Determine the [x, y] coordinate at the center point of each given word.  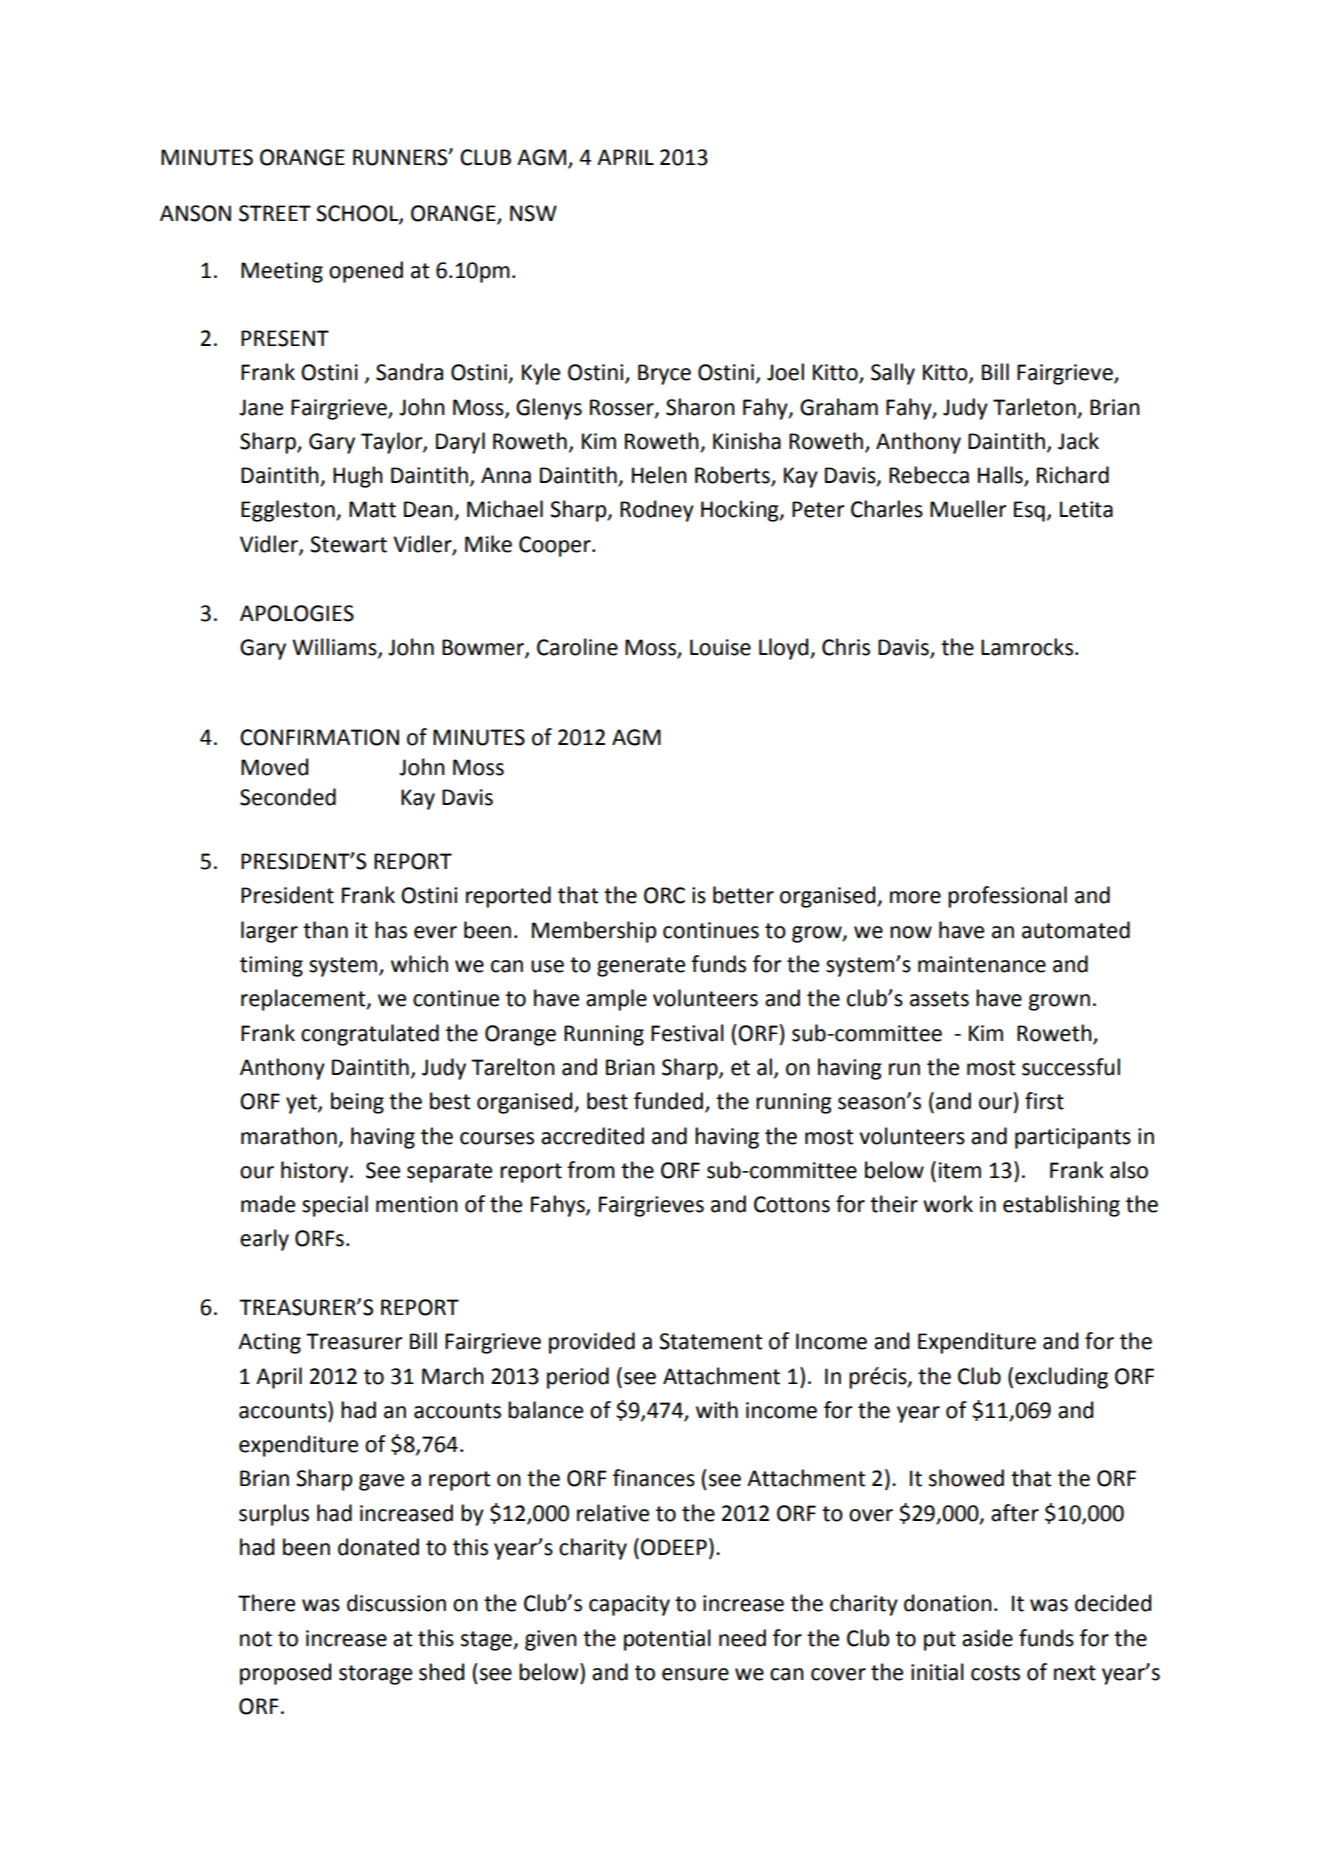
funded [670, 1102]
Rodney [657, 511]
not [256, 1639]
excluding [1061, 1378]
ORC [664, 895]
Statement [710, 1341]
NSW [533, 213]
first [1044, 1101]
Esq [1029, 511]
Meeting [282, 272]
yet [302, 1104]
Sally [893, 374]
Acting [269, 1343]
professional [1007, 897]
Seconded [288, 797]
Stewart [348, 544]
